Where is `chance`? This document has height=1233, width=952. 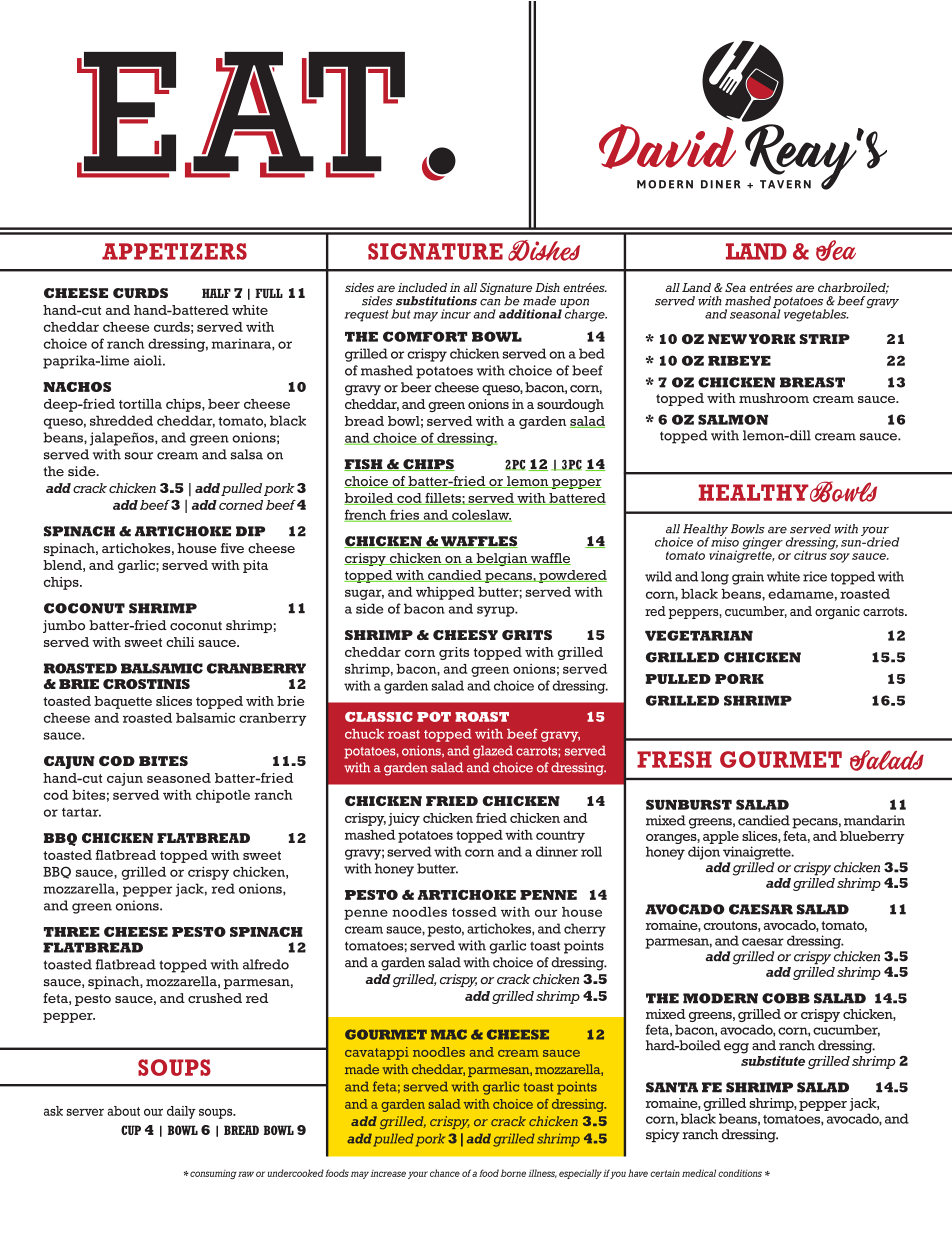 chance is located at coordinates (445, 1173).
